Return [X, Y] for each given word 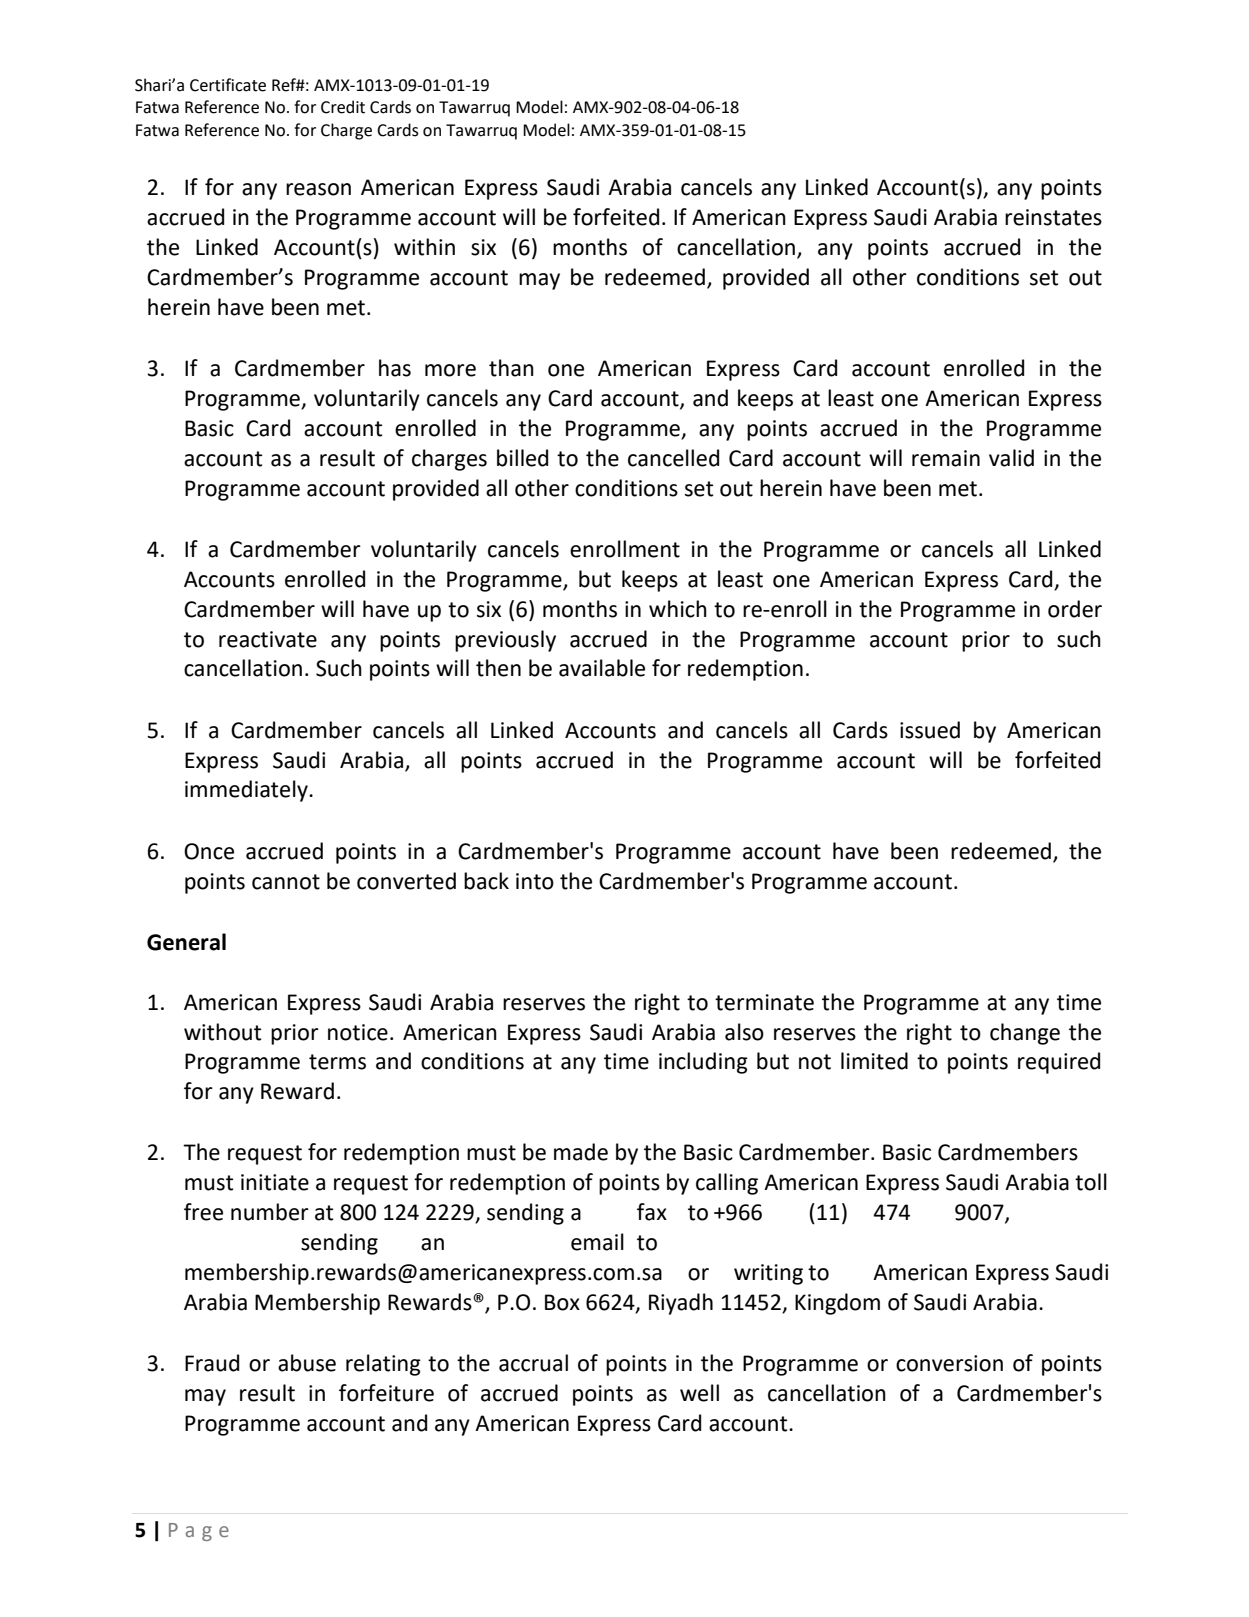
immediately [247, 791]
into [535, 881]
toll [1091, 1182]
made [581, 1152]
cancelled [673, 458]
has [395, 368]
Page [199, 1532]
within [424, 247]
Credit [343, 107]
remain [946, 458]
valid [1011, 458]
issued [930, 730]
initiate [275, 1182]
